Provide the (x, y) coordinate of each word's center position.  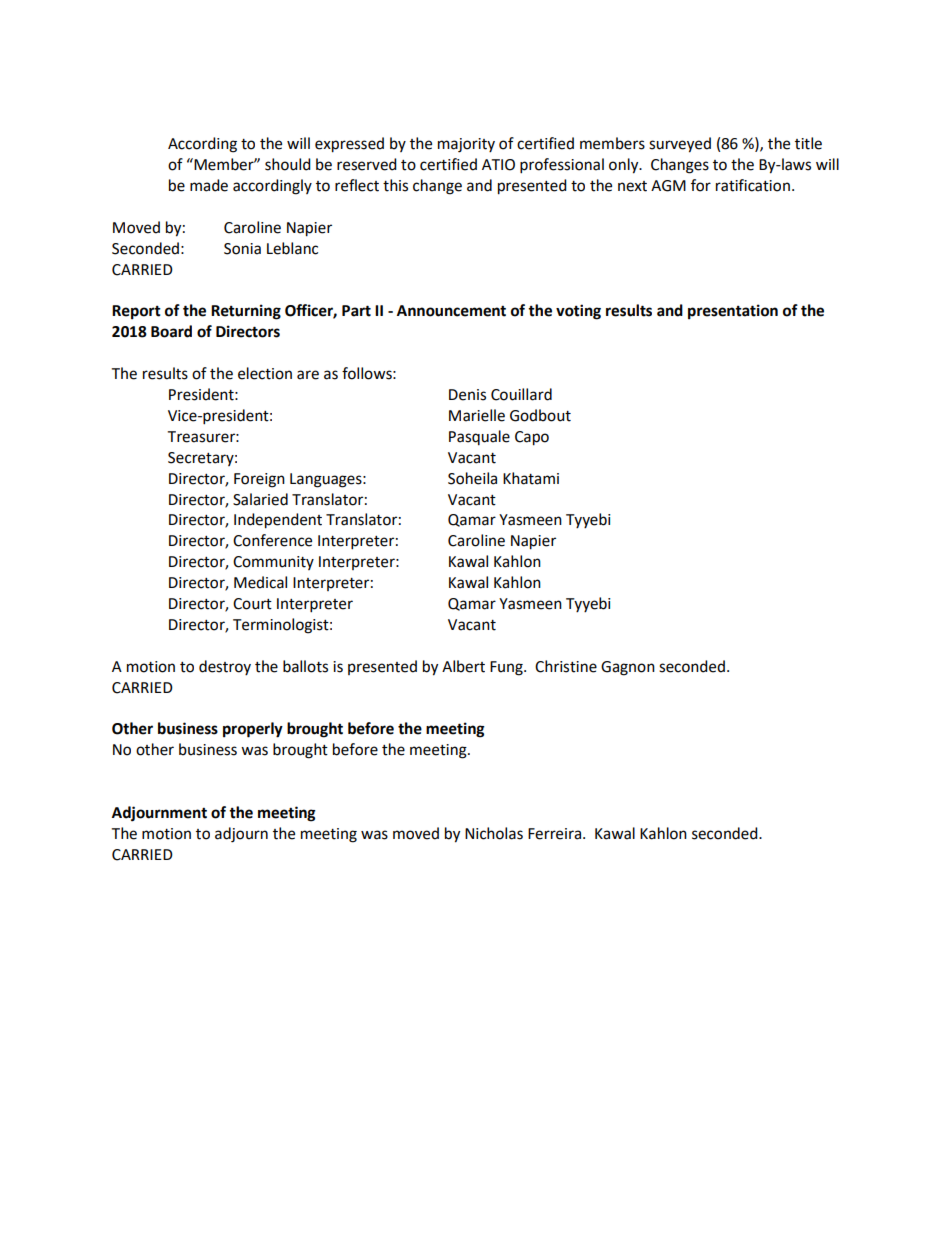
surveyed (680, 145)
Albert (463, 666)
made (209, 185)
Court (252, 604)
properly (253, 730)
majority (466, 145)
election (265, 373)
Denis (467, 395)
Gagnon (628, 668)
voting (578, 312)
